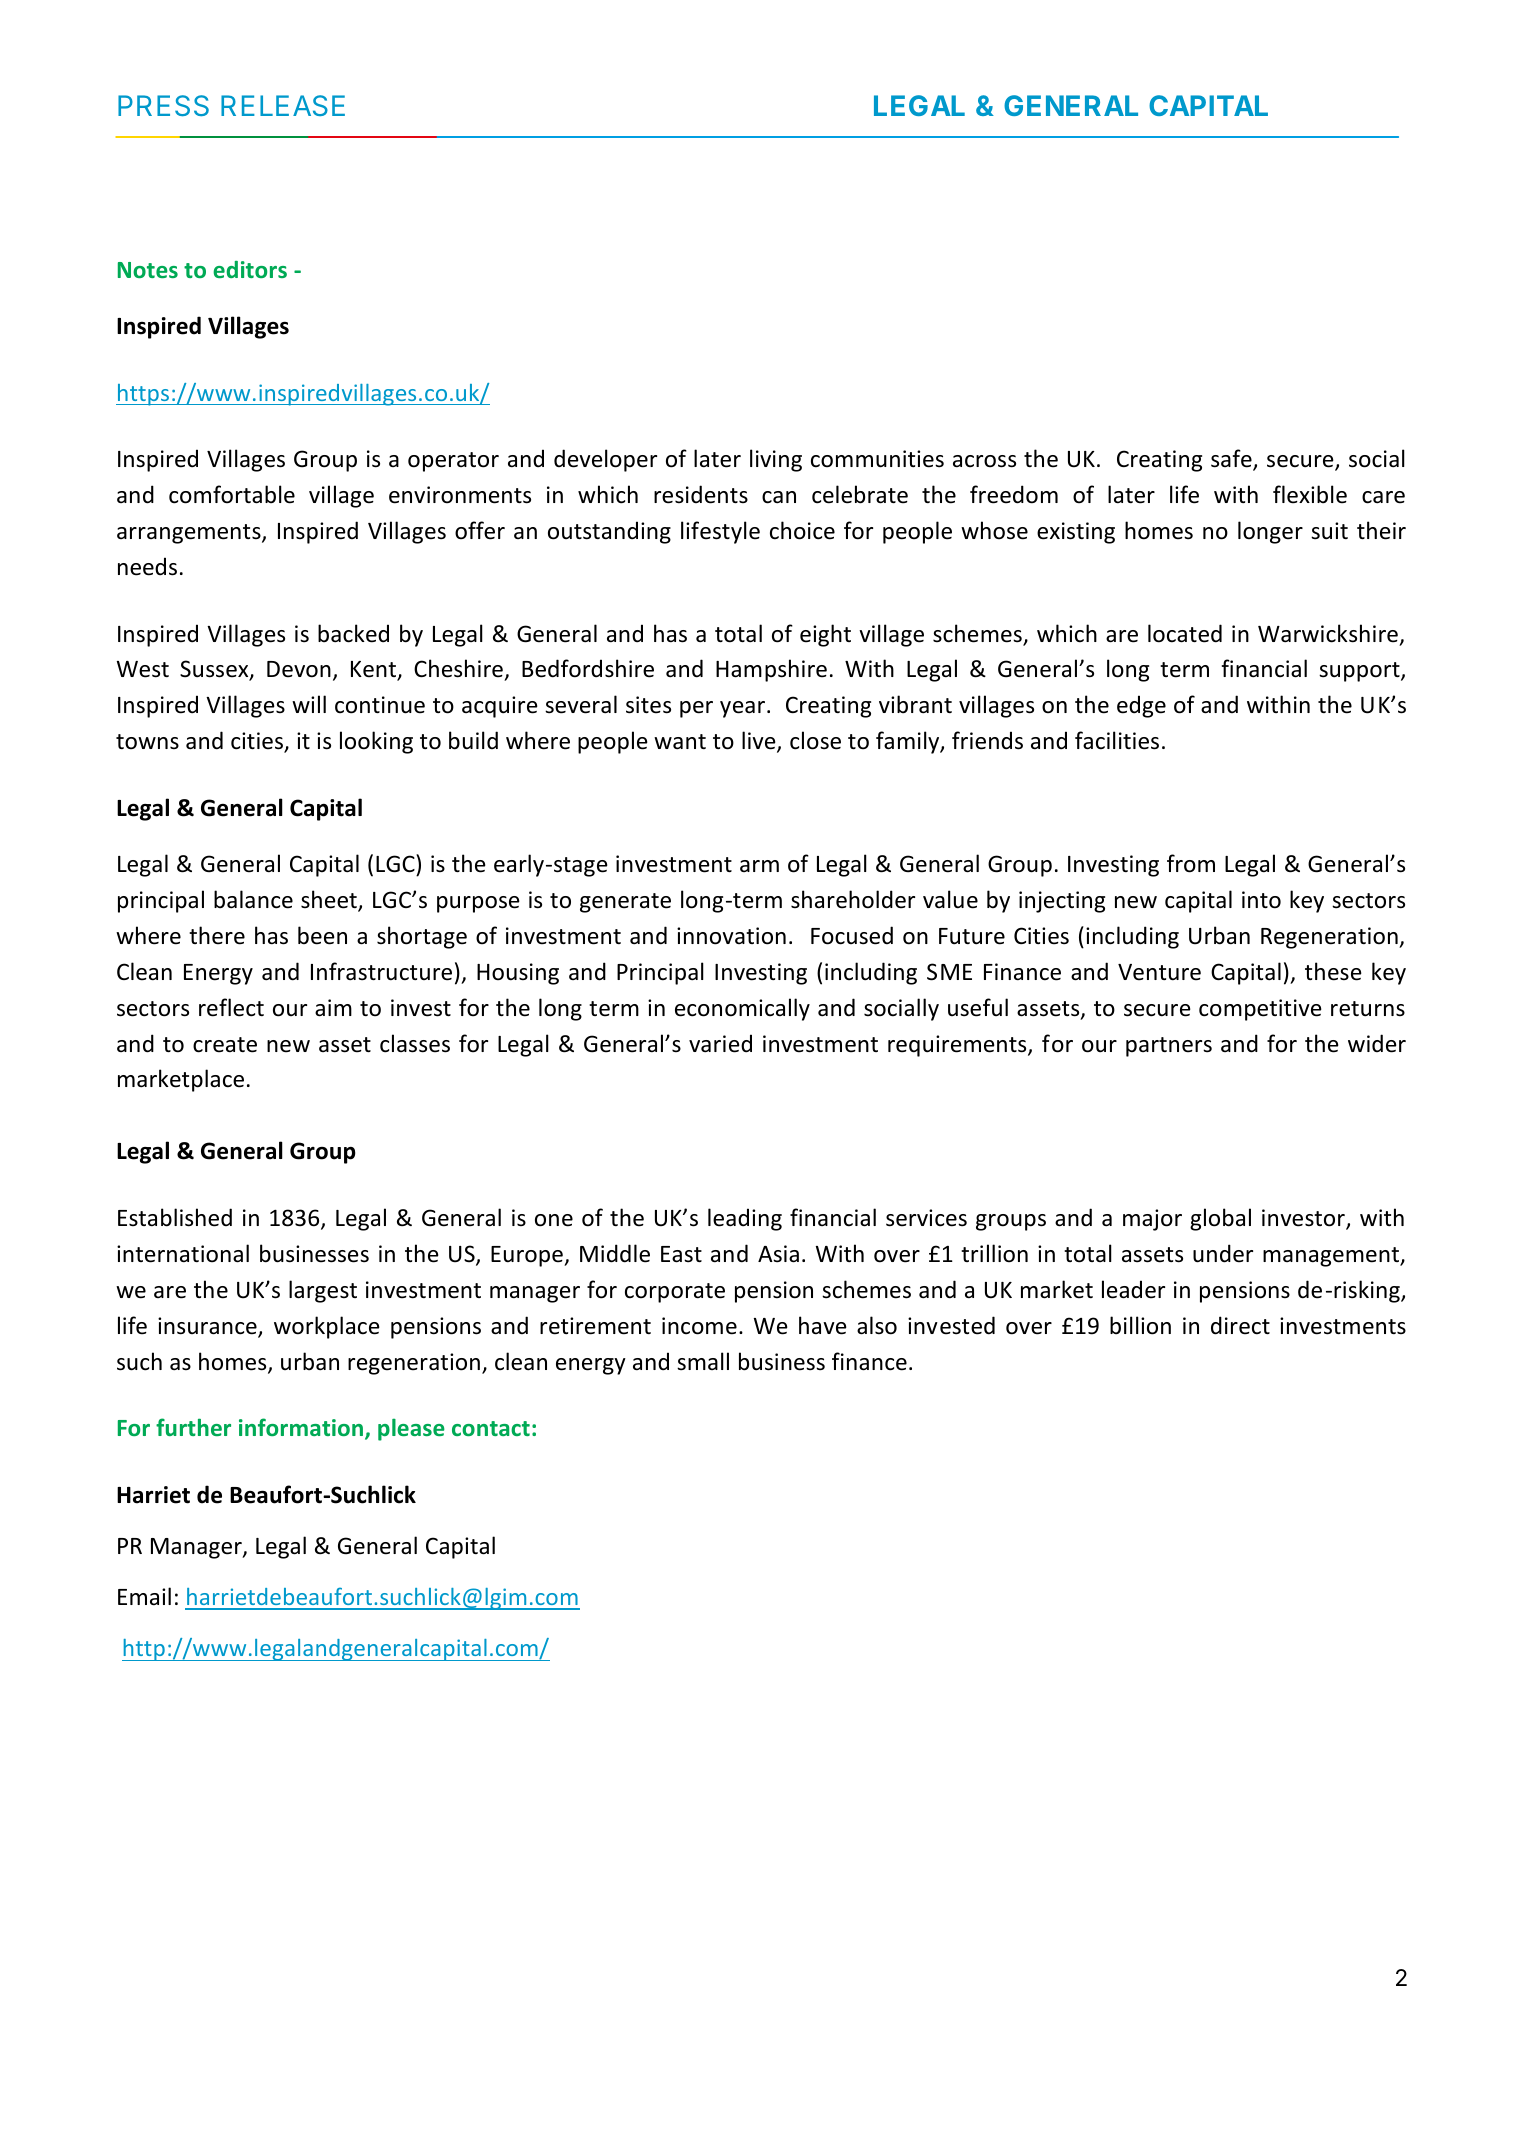  I want to click on safe, so click(1232, 459).
